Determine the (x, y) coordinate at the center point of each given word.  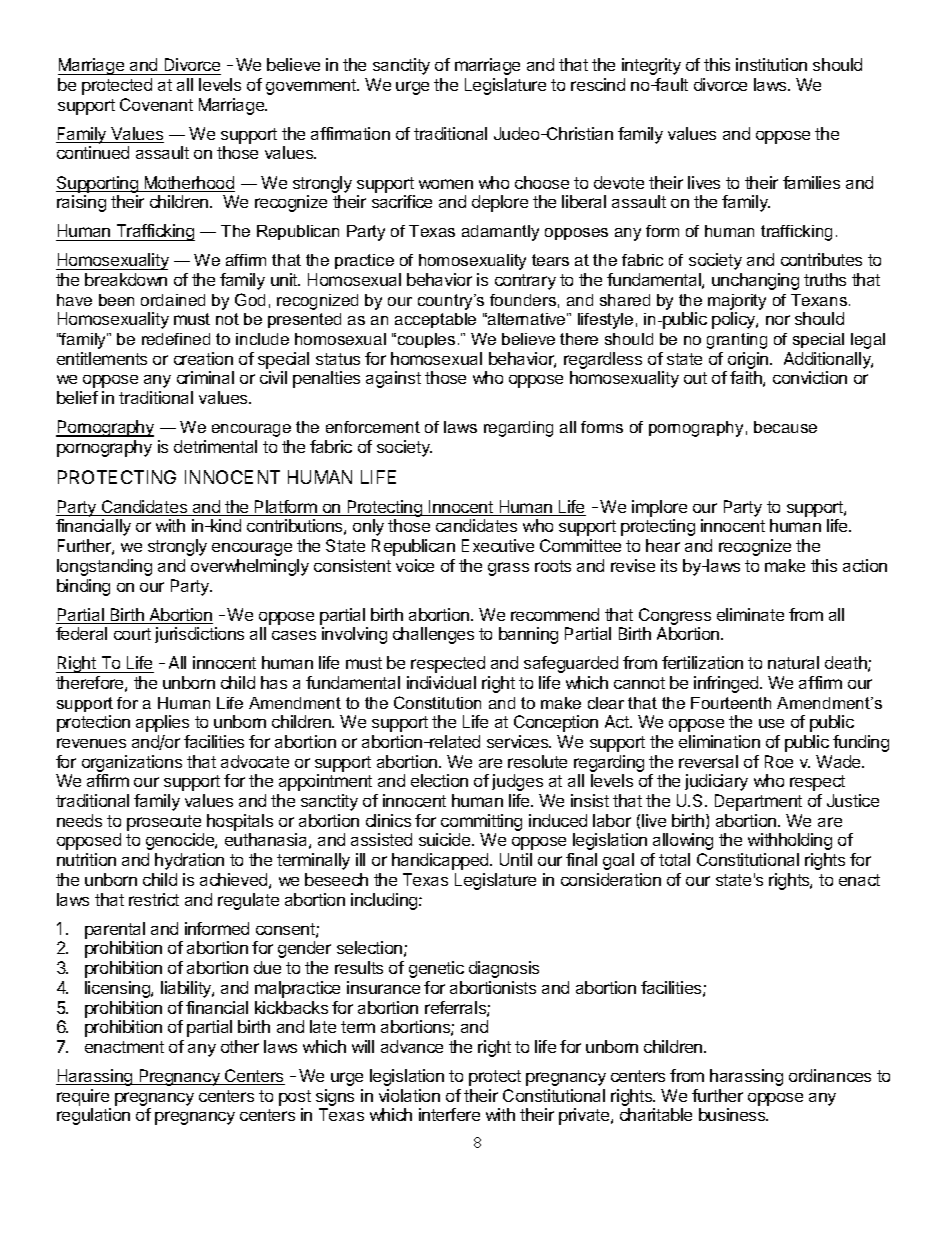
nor (778, 320)
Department (758, 802)
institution (771, 64)
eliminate (750, 614)
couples (425, 340)
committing (481, 824)
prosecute (164, 824)
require (83, 1097)
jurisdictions (199, 635)
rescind (598, 84)
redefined (176, 339)
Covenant (156, 104)
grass (508, 569)
